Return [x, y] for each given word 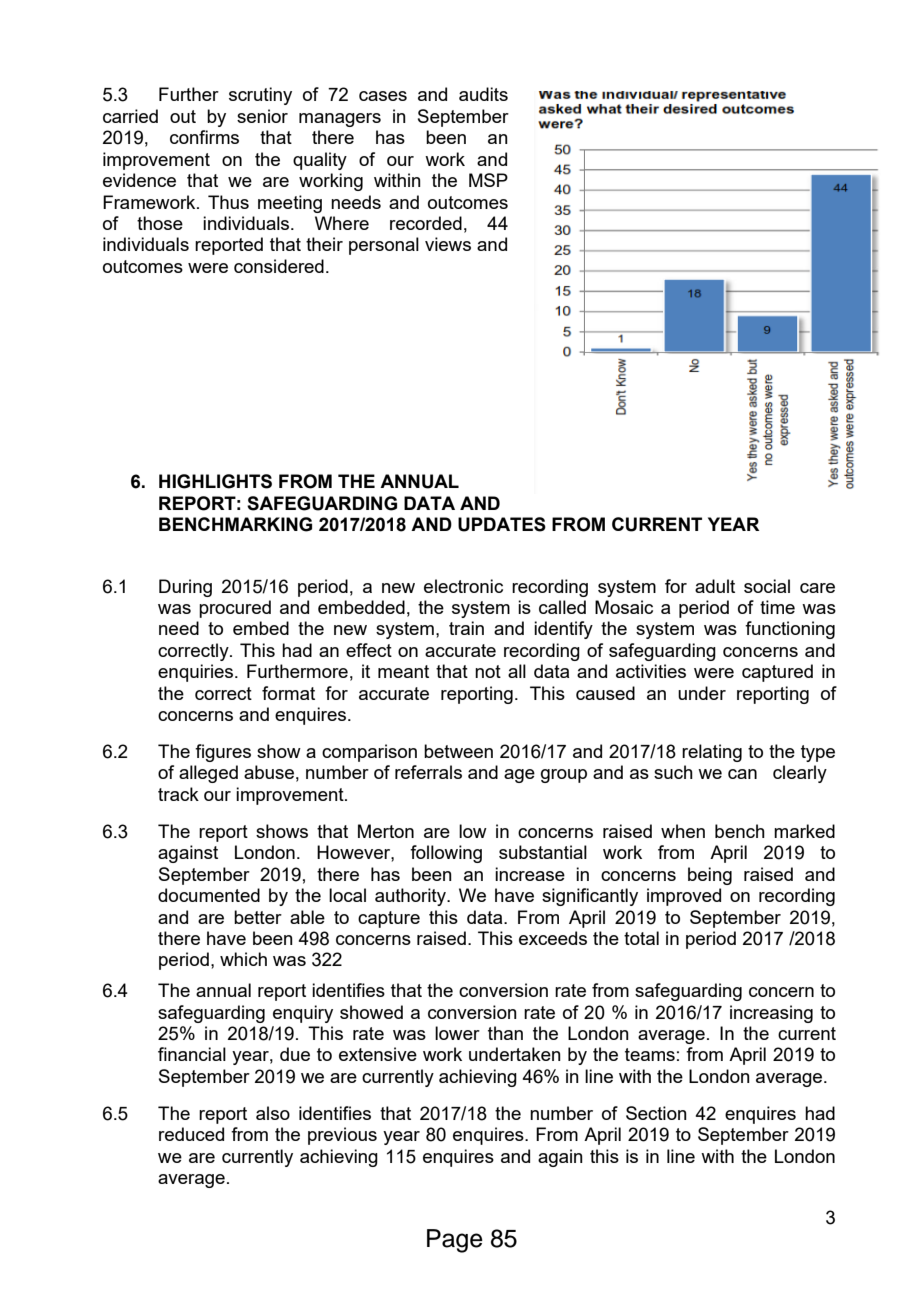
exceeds [553, 938]
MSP [488, 180]
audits [483, 94]
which [243, 959]
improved [684, 897]
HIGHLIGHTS [215, 481]
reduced [191, 1134]
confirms [204, 137]
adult [715, 586]
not [488, 671]
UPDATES [502, 524]
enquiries [197, 673]
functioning [790, 630]
